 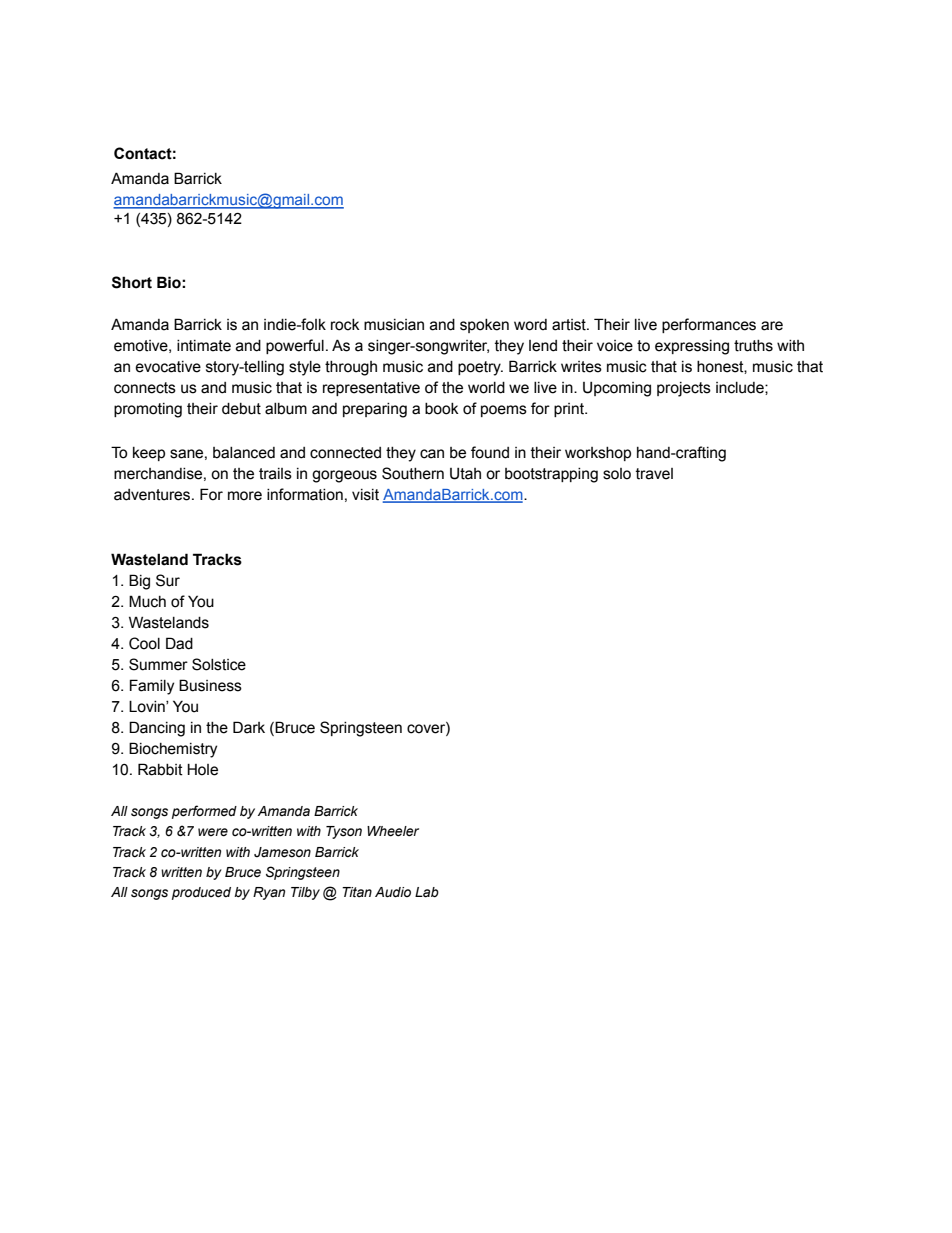 What do you see at coordinates (427, 892) in the image?
I see `Lab` at bounding box center [427, 892].
